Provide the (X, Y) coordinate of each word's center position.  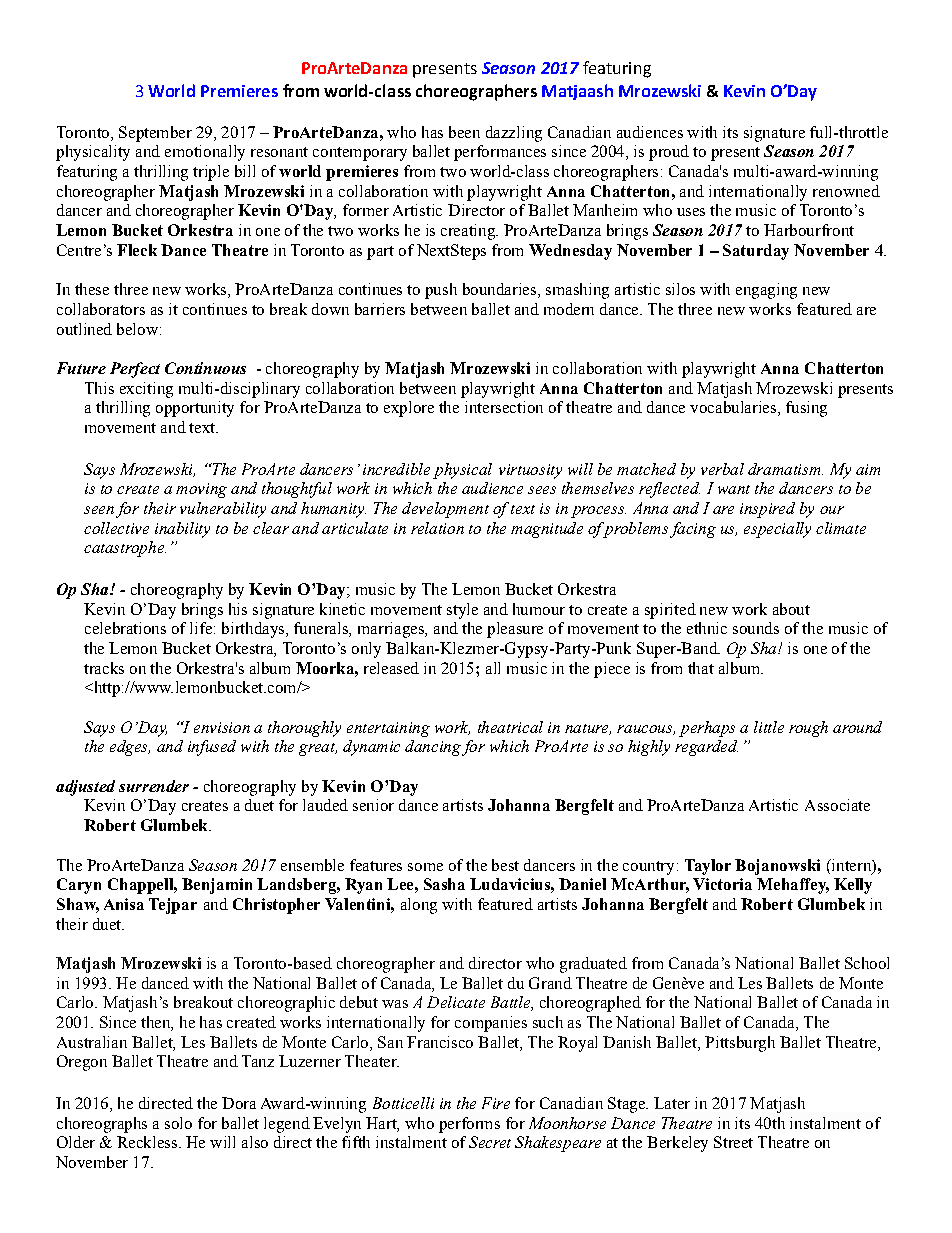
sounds (756, 628)
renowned (846, 191)
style (462, 611)
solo (178, 1123)
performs (469, 1125)
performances (500, 153)
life (201, 628)
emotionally (205, 153)
